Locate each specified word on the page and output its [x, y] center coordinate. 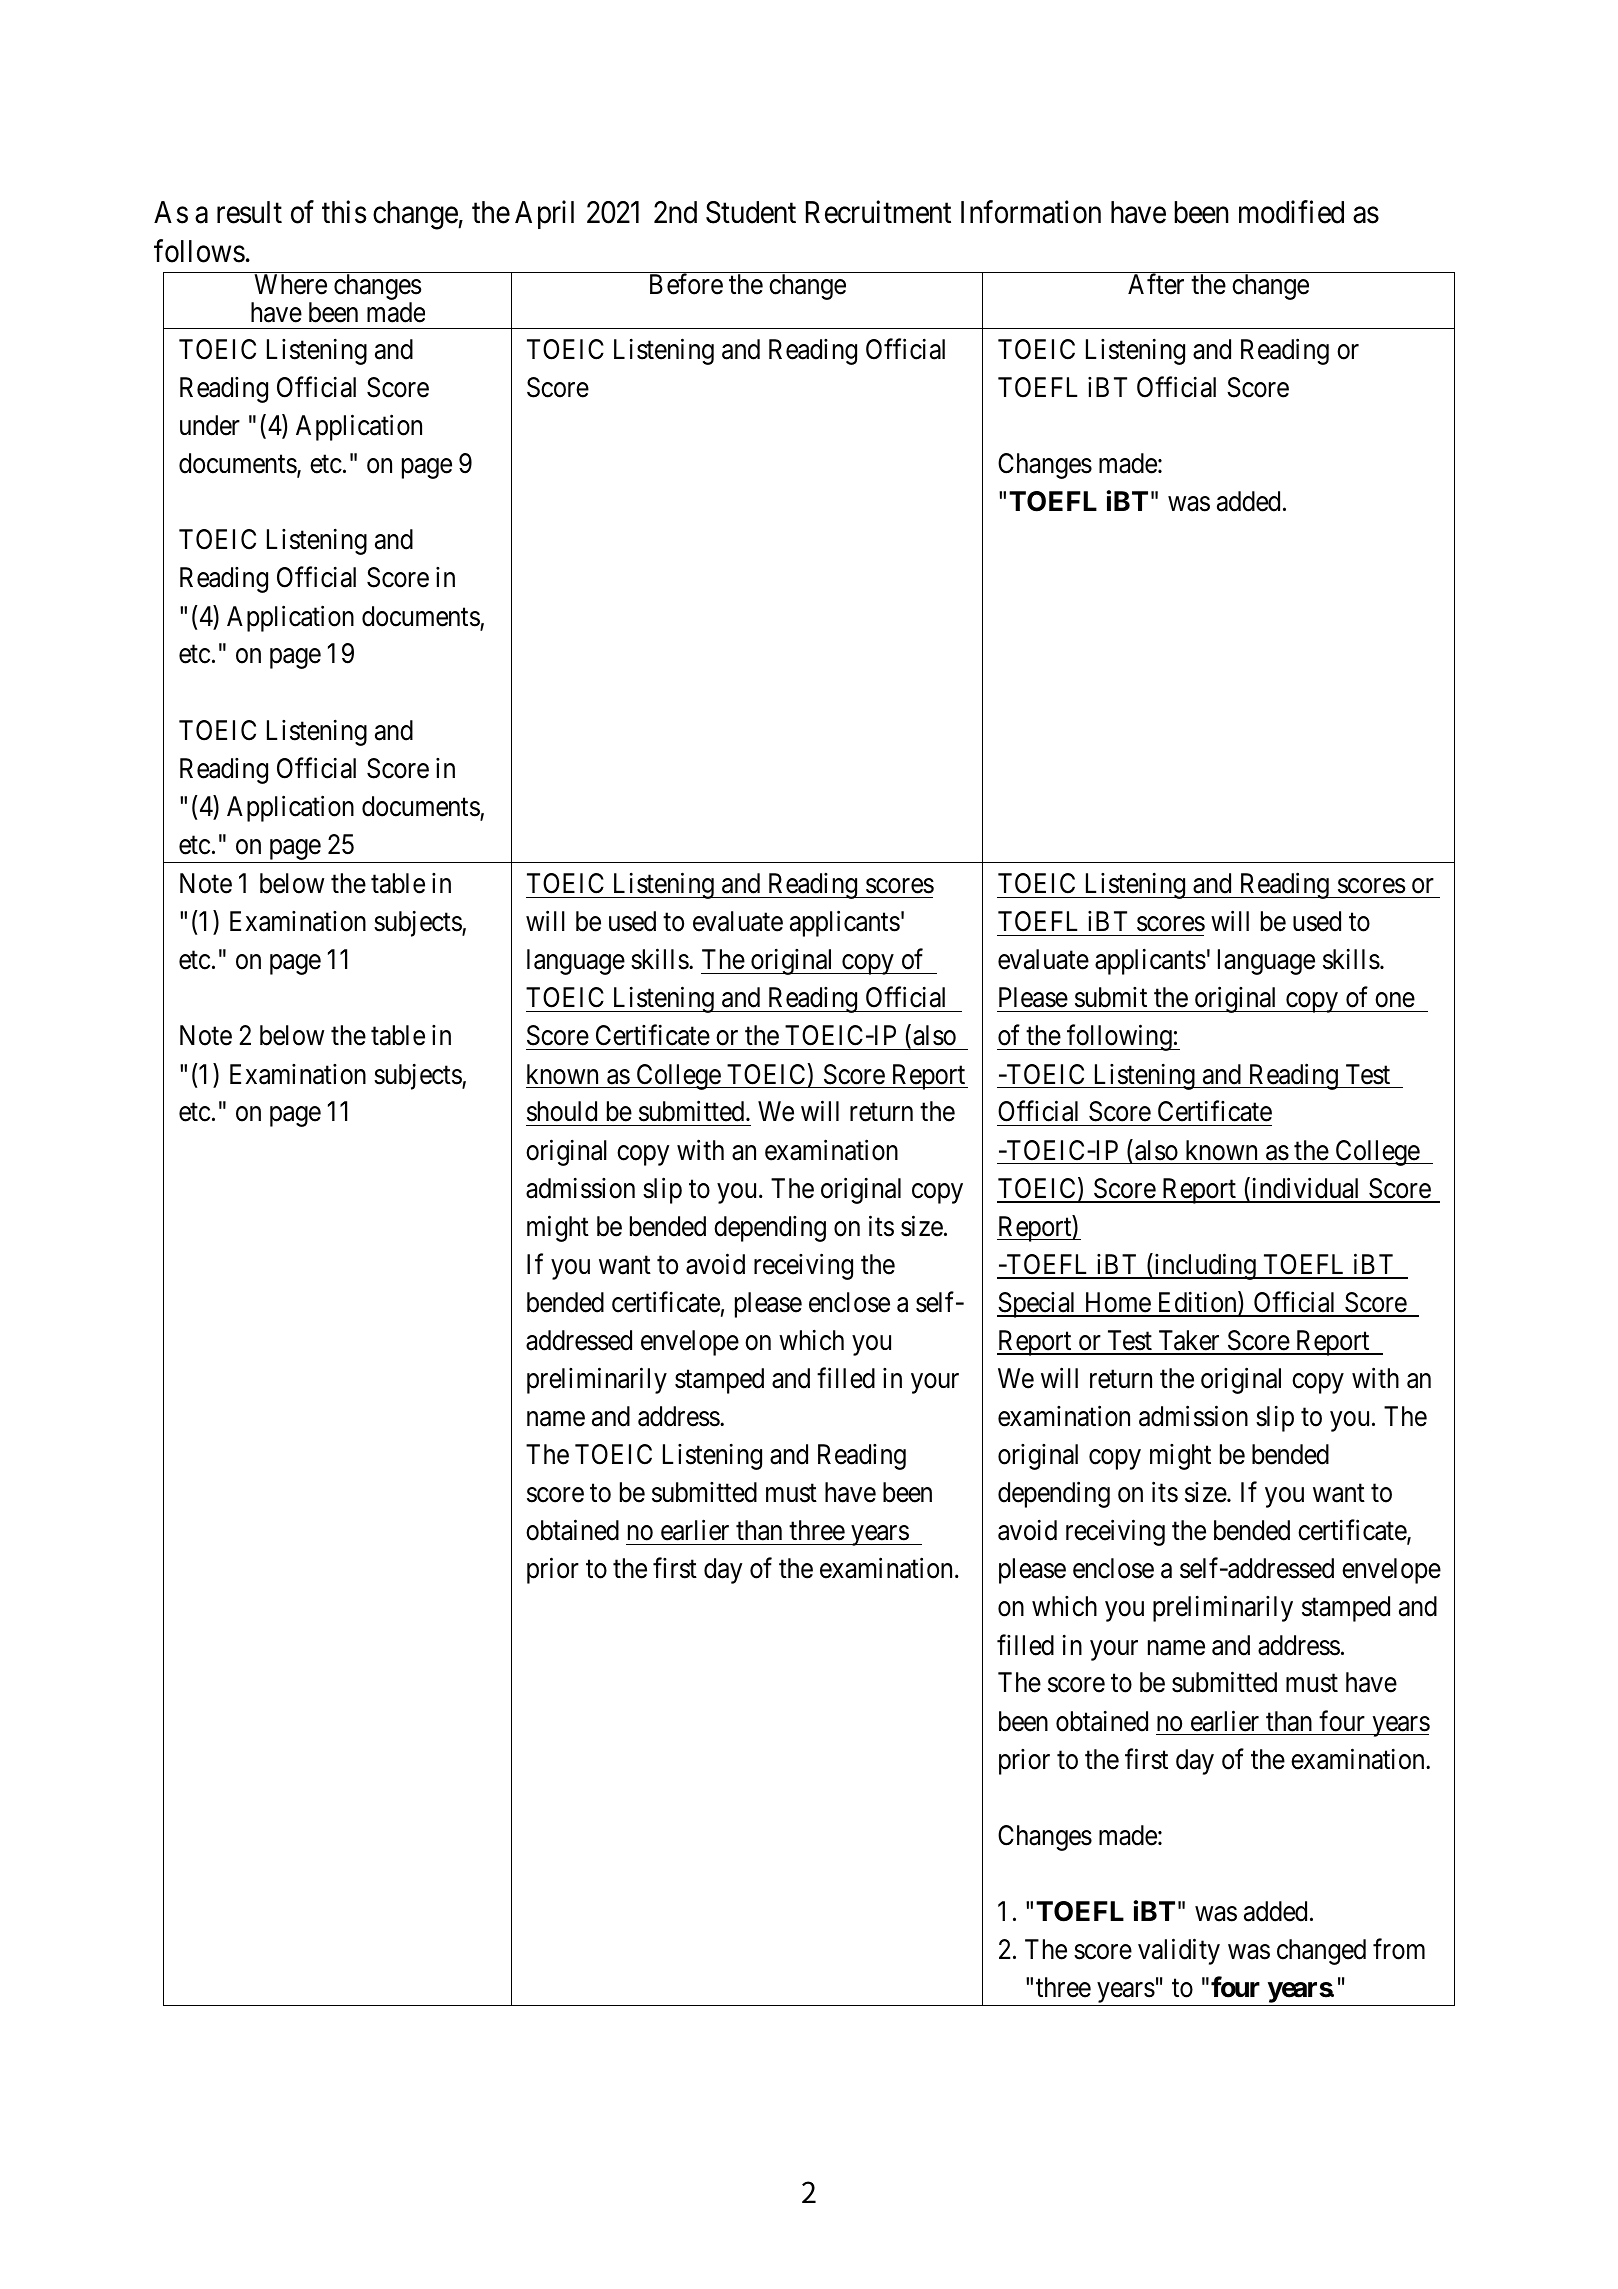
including [1205, 1266]
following [1119, 1038]
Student [751, 212]
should [562, 1111]
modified [1291, 212]
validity [1179, 1952]
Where [290, 284]
